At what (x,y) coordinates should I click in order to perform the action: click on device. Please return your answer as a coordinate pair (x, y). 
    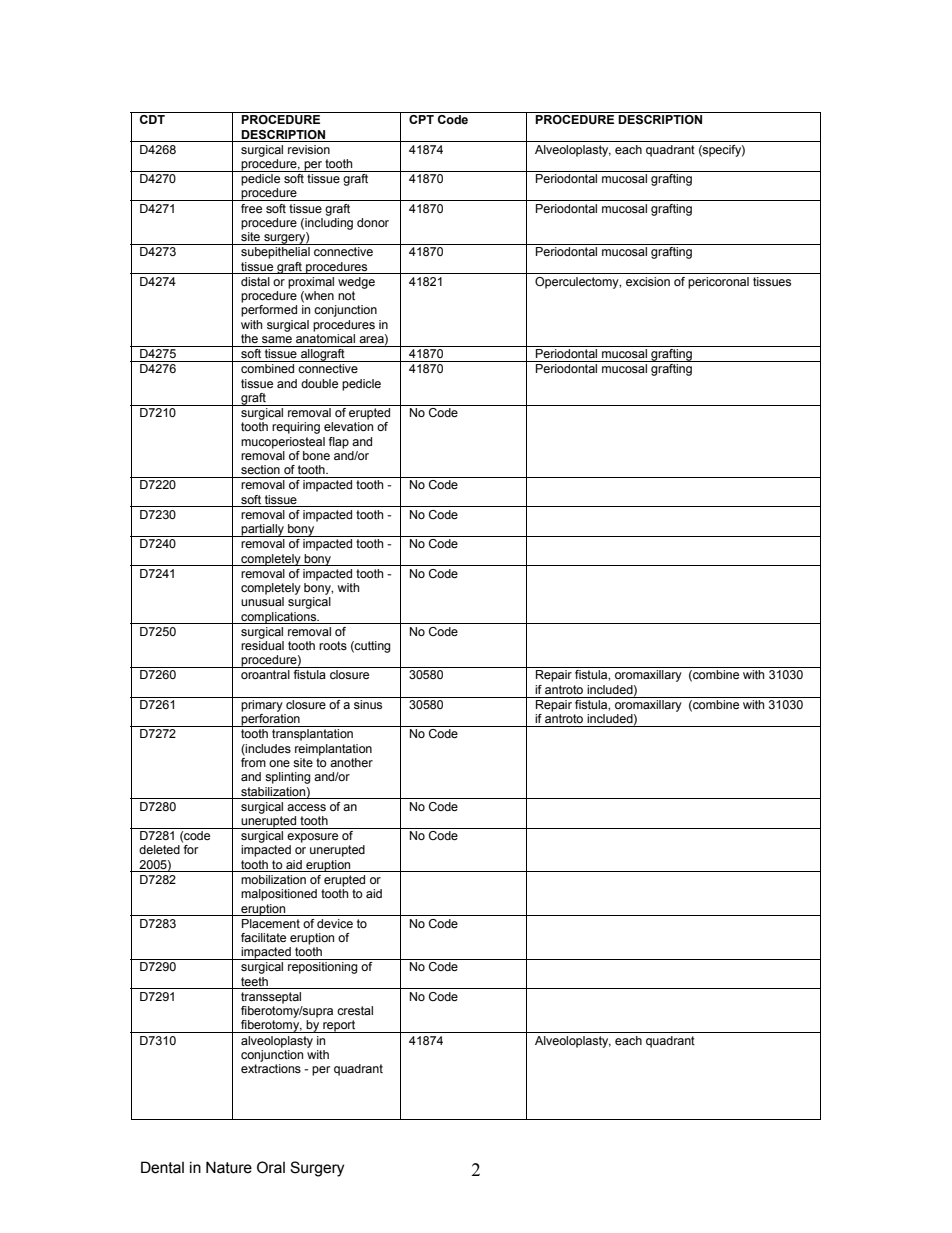
    Looking at the image, I should click on (335, 923).
